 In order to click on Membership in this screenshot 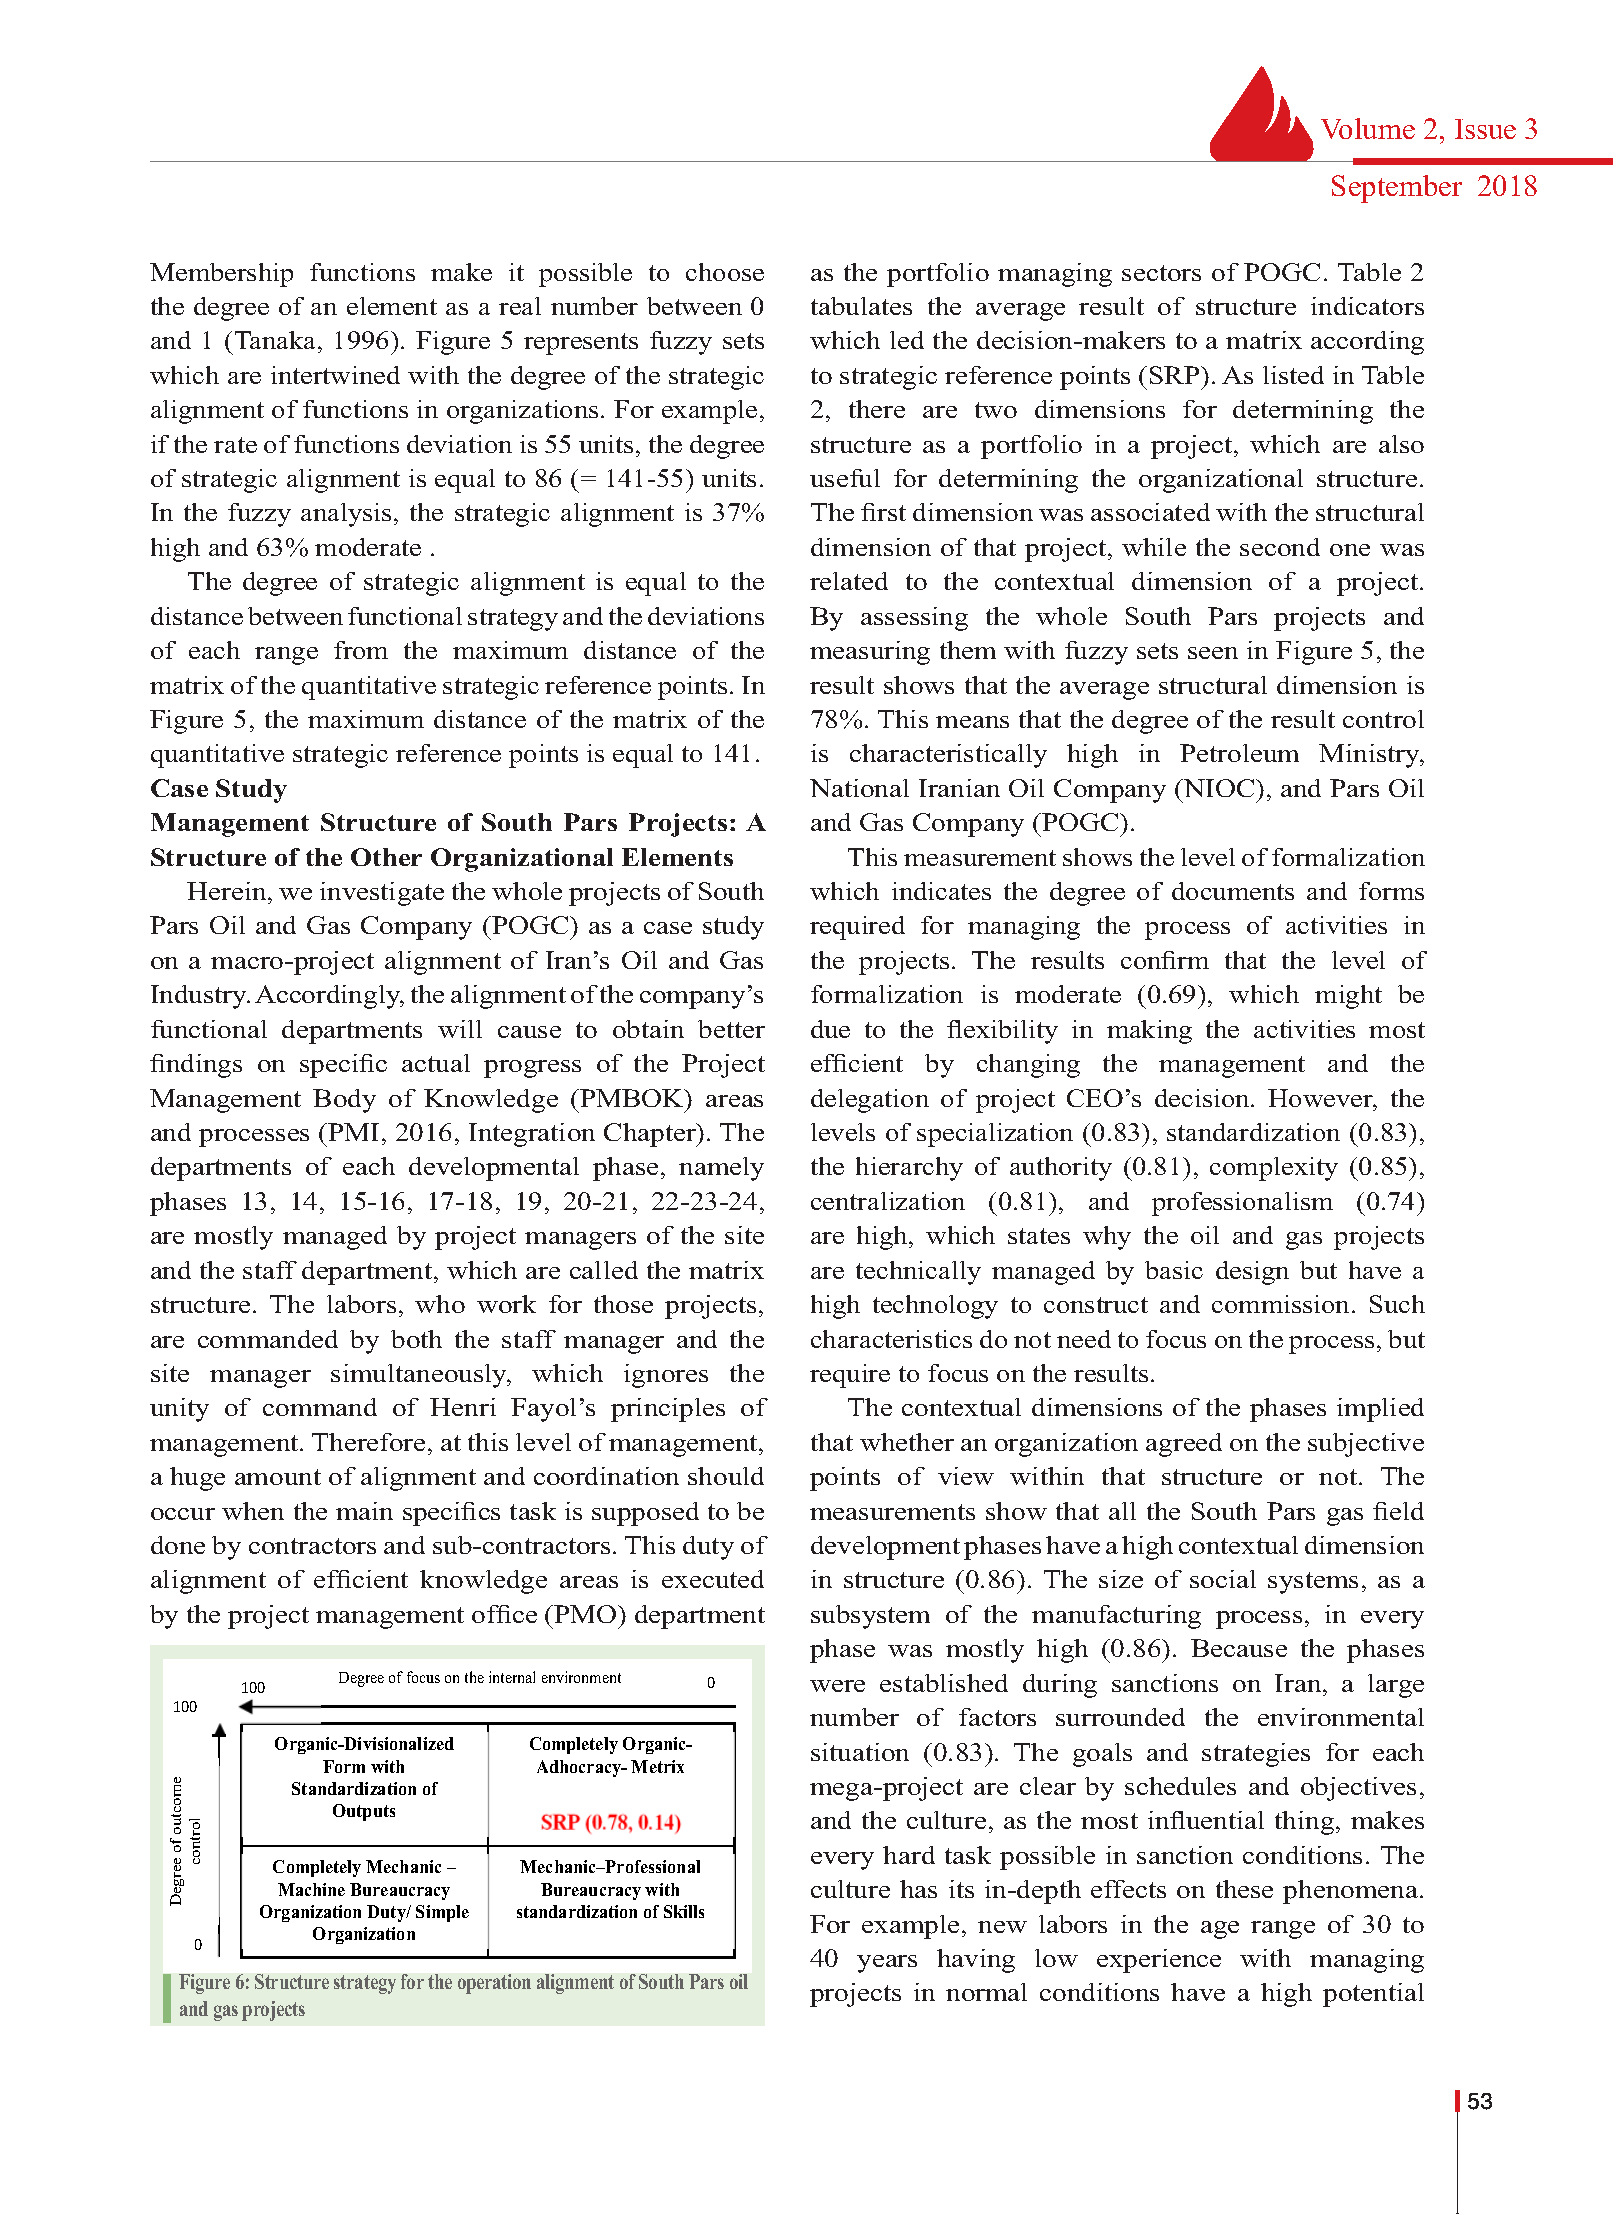, I will do `click(221, 275)`.
